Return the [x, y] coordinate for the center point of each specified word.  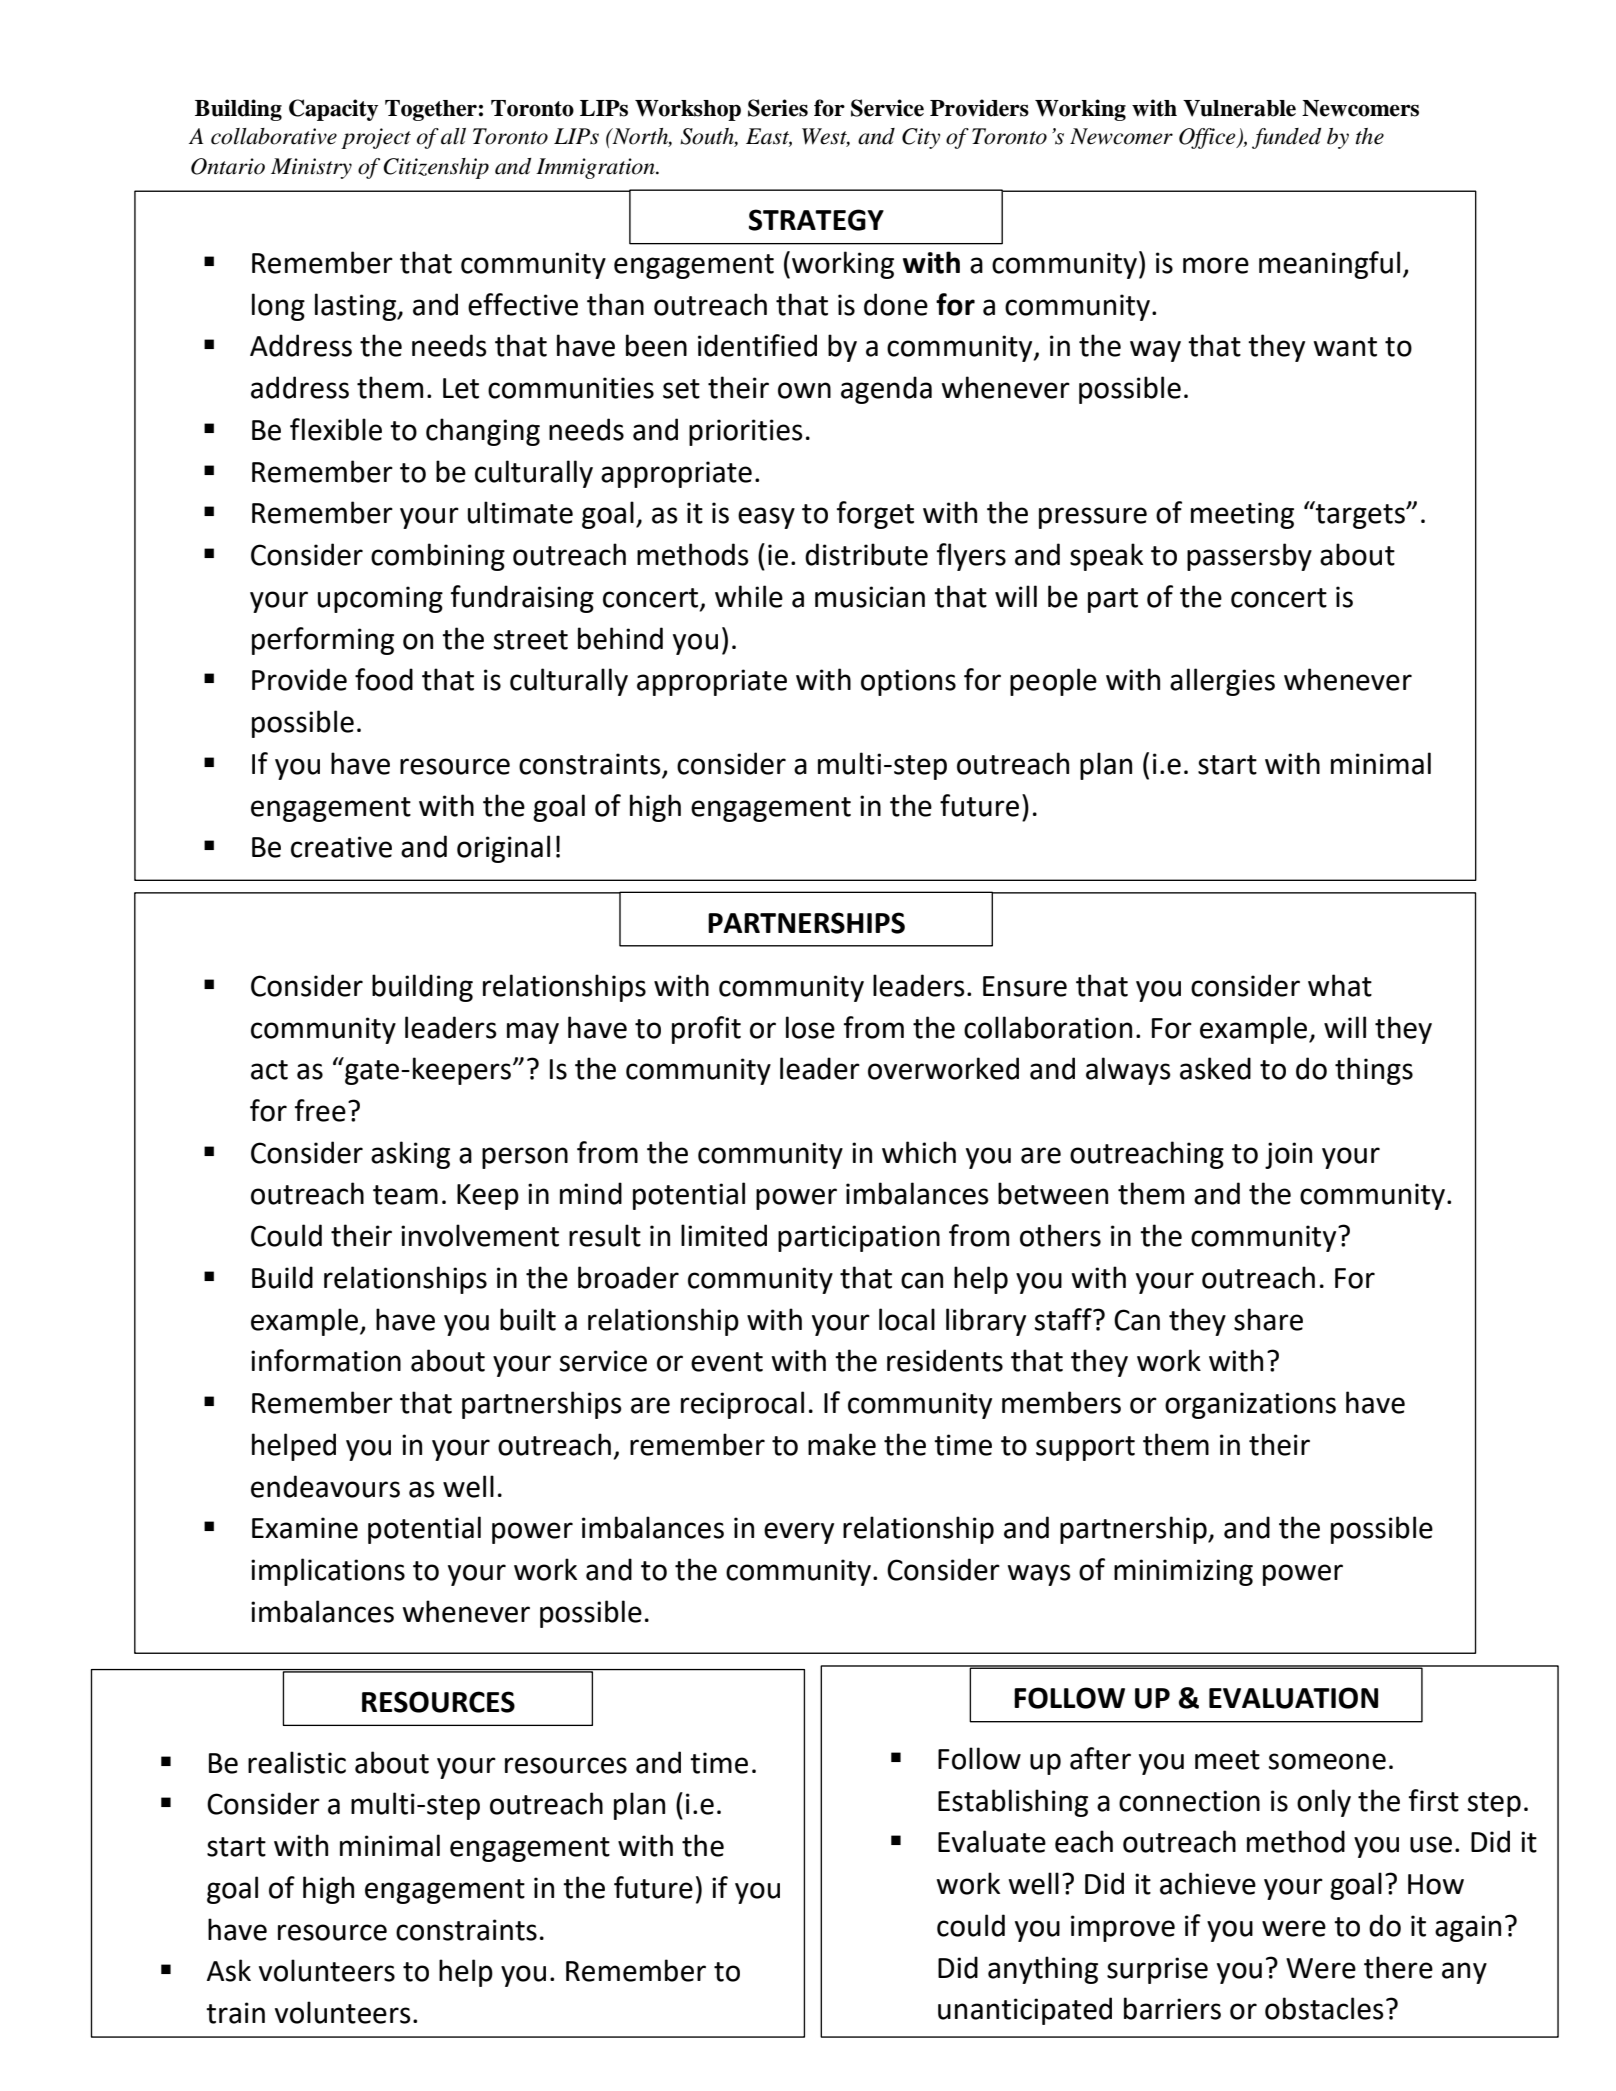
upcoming [380, 599]
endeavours [325, 1486]
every [799, 1533]
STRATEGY [816, 220]
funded [1286, 138]
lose [810, 1027]
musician [870, 597]
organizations [1250, 1405]
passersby [1249, 557]
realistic [297, 1762]
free [320, 1110]
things [1374, 1071]
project [376, 138]
